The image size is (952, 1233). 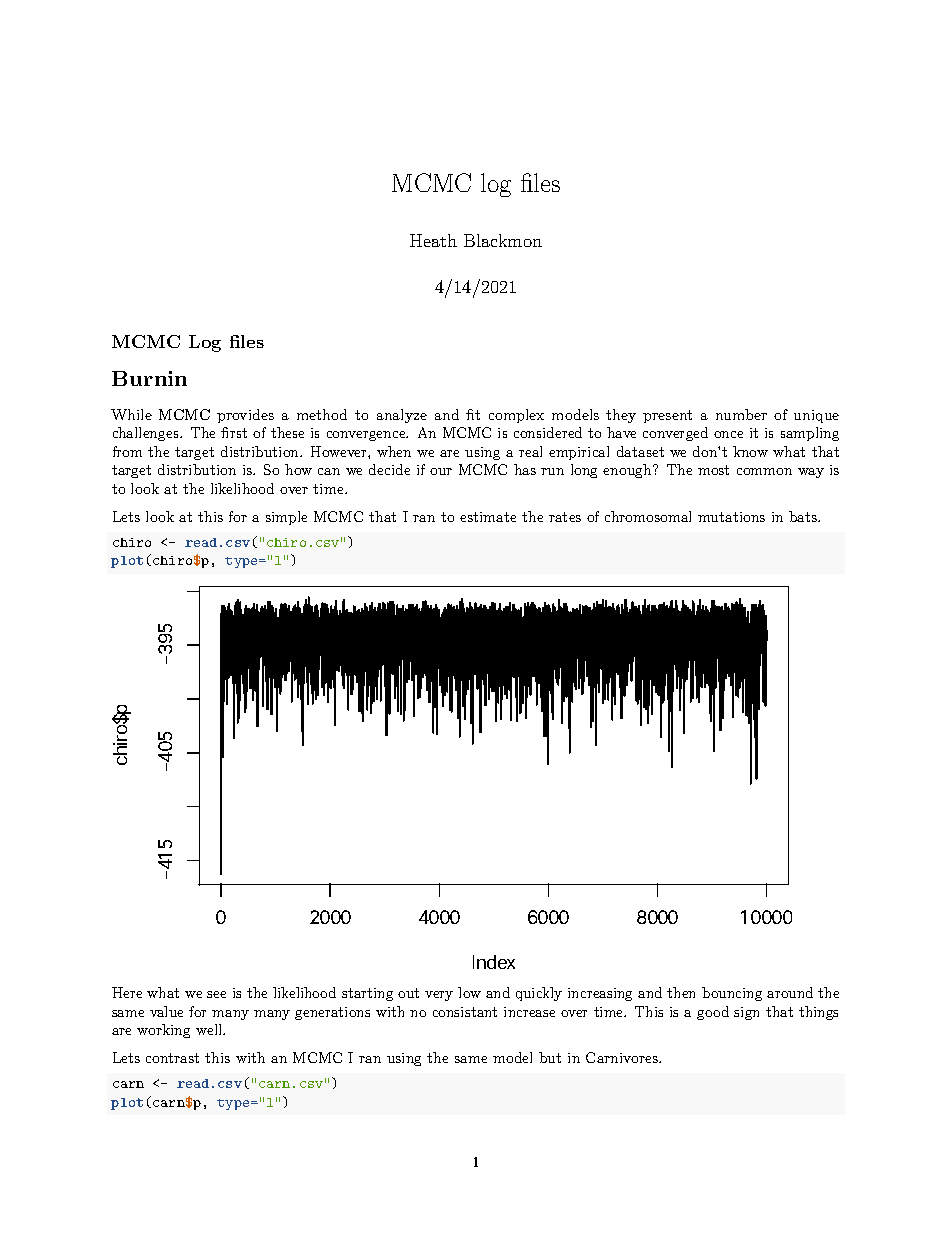 What do you see at coordinates (732, 994) in the screenshot?
I see `bouncing` at bounding box center [732, 994].
